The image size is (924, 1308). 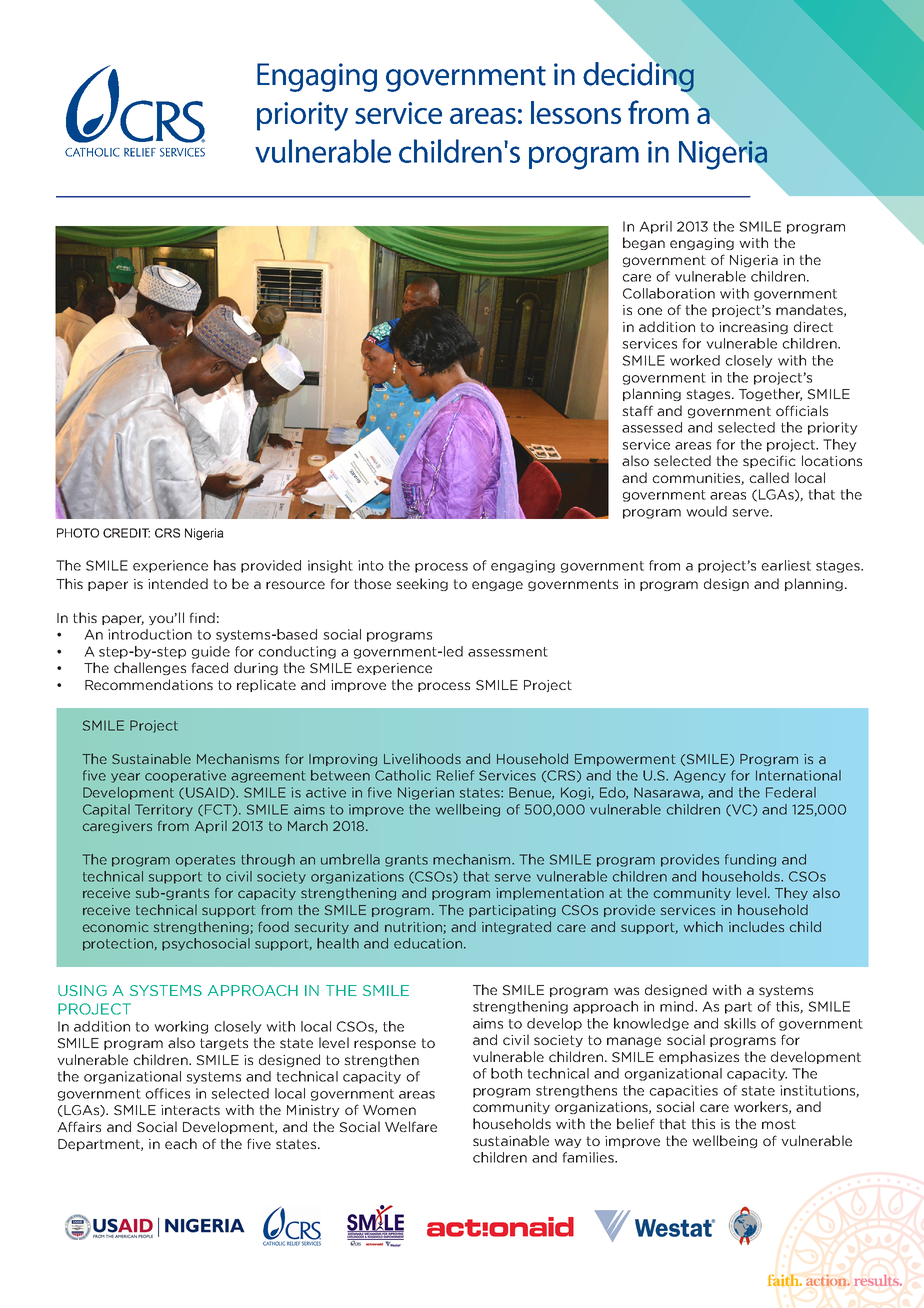 I want to click on CREDIT, so click(x=126, y=533).
